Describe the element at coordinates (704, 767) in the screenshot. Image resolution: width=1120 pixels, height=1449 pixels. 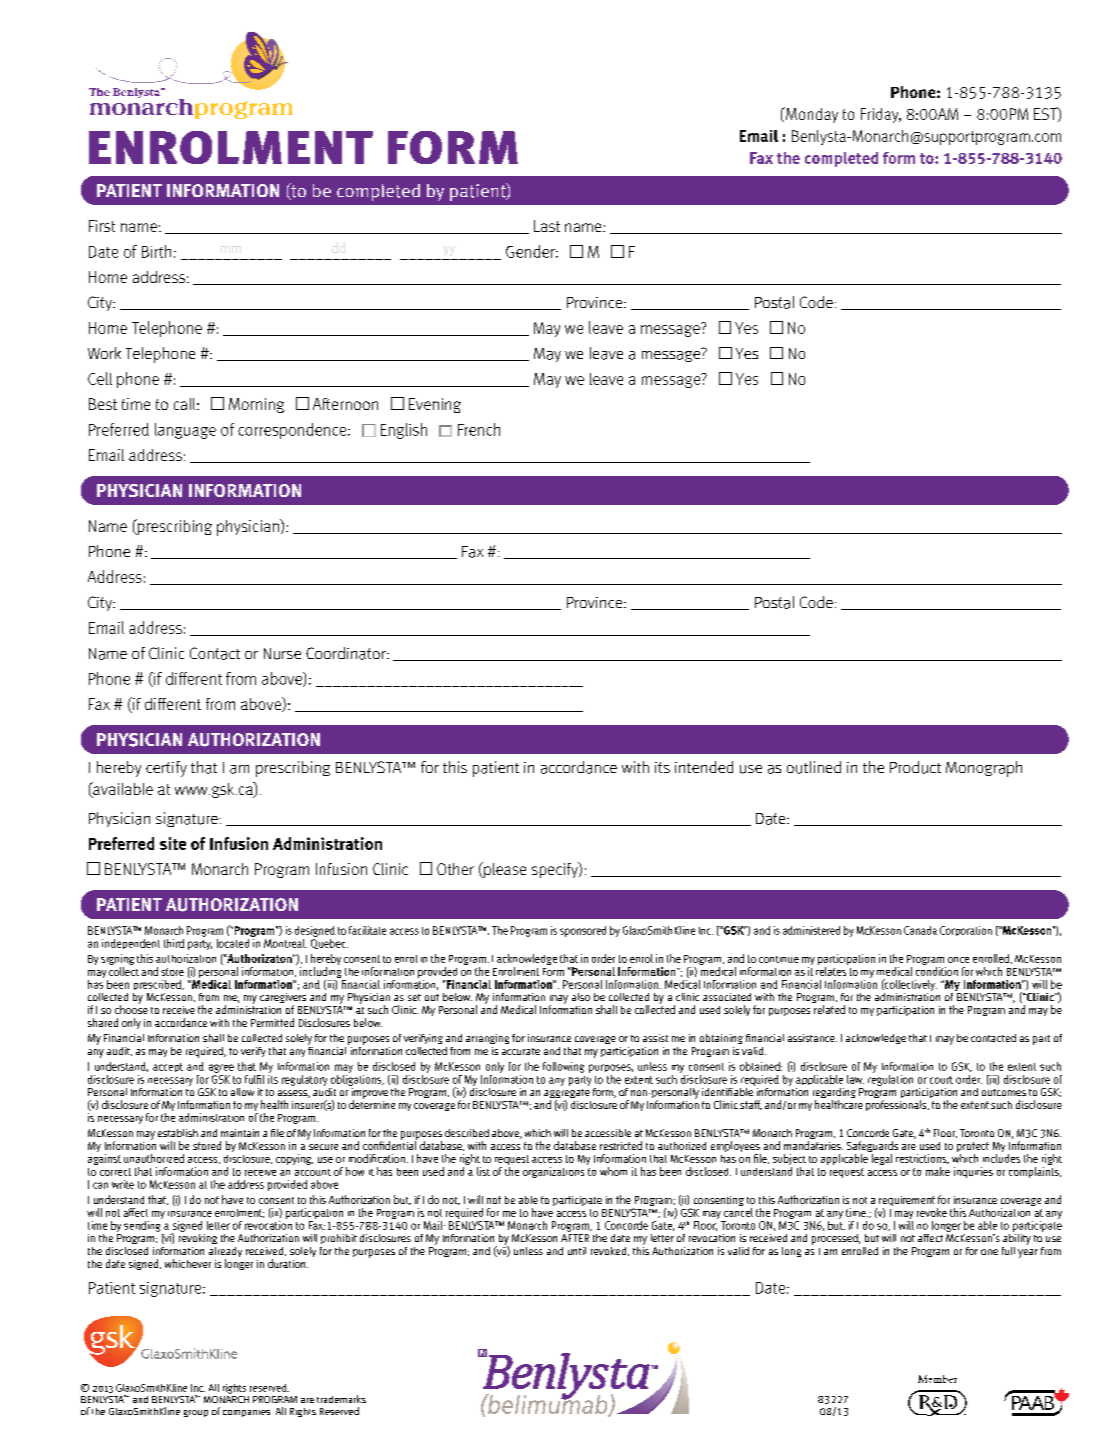
I see `intended` at that location.
